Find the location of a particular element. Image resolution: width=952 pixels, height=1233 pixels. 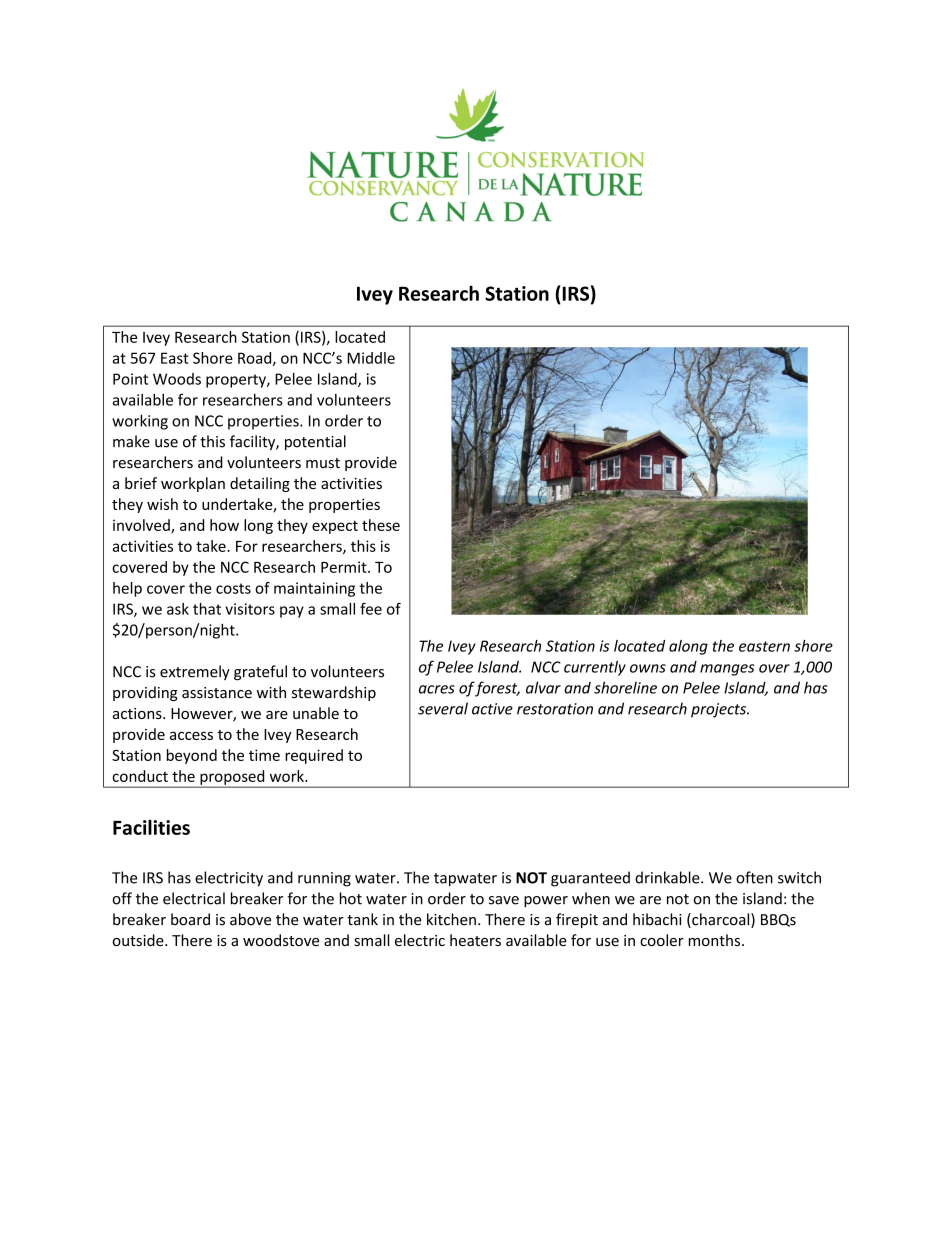

owns is located at coordinates (648, 668).
